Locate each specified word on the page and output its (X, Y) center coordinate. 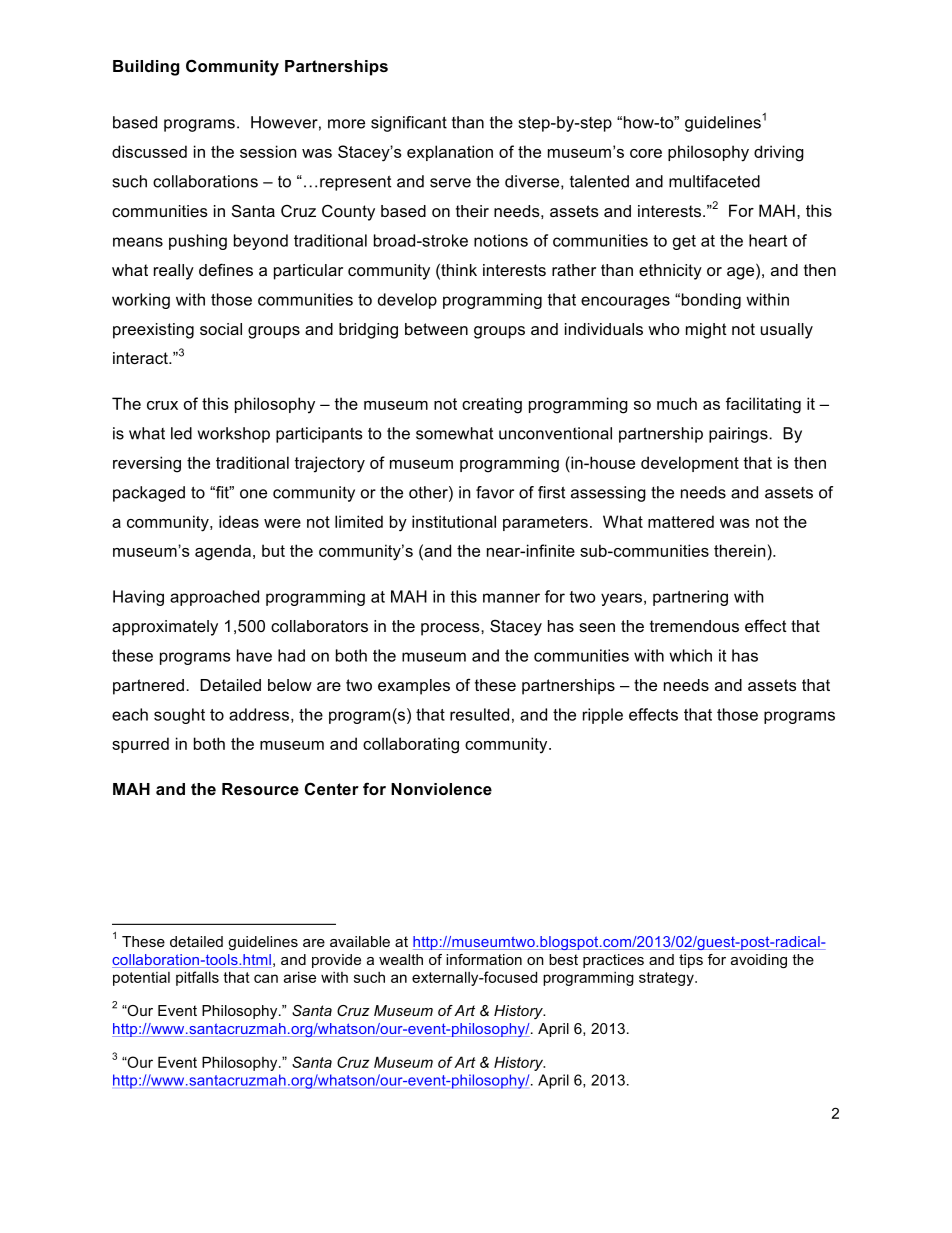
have (254, 655)
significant (409, 124)
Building (146, 68)
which (690, 655)
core (646, 153)
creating (492, 405)
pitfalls (197, 978)
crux (162, 405)
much (677, 403)
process (451, 629)
